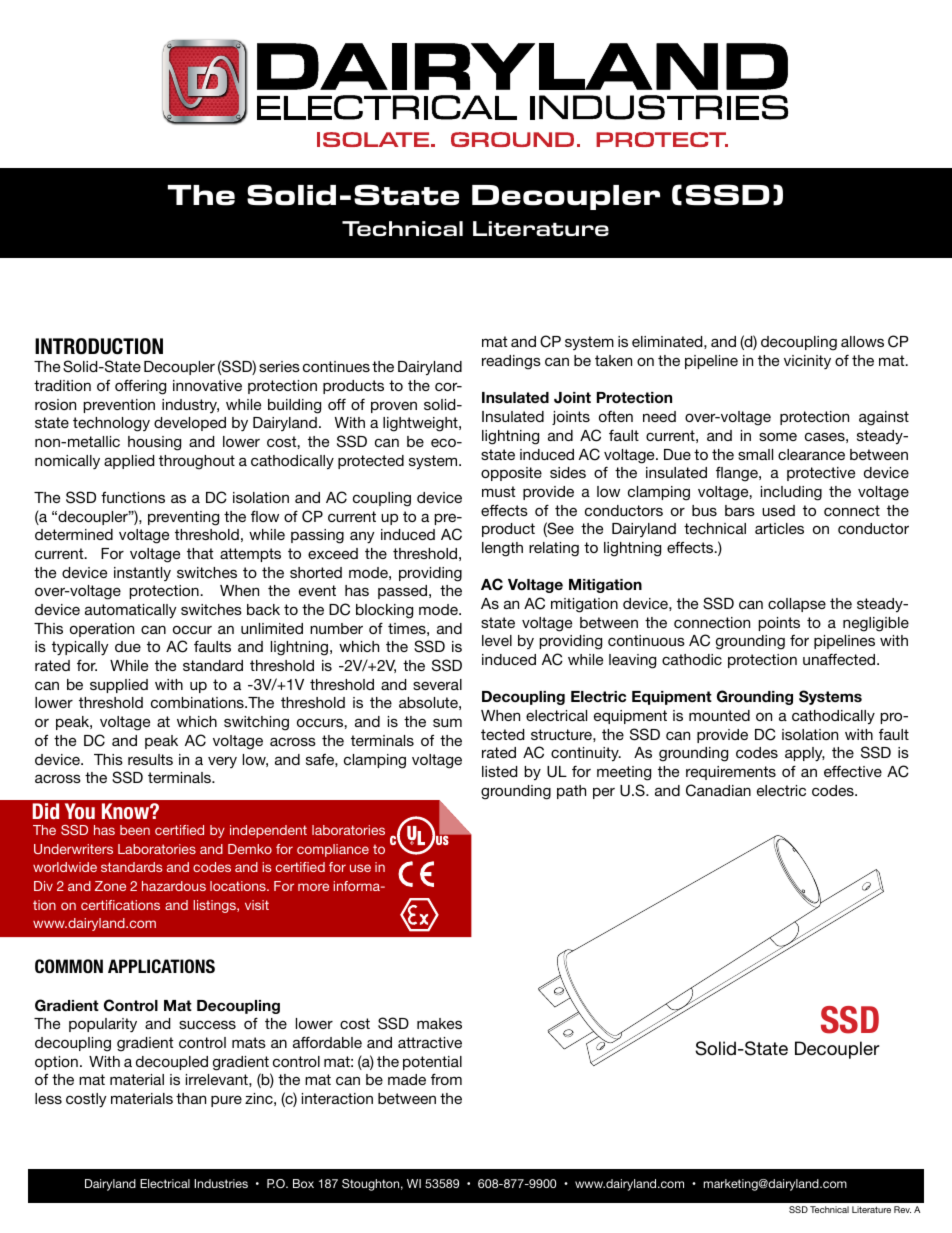  What do you see at coordinates (221, 1183) in the screenshot?
I see `Industries` at bounding box center [221, 1183].
